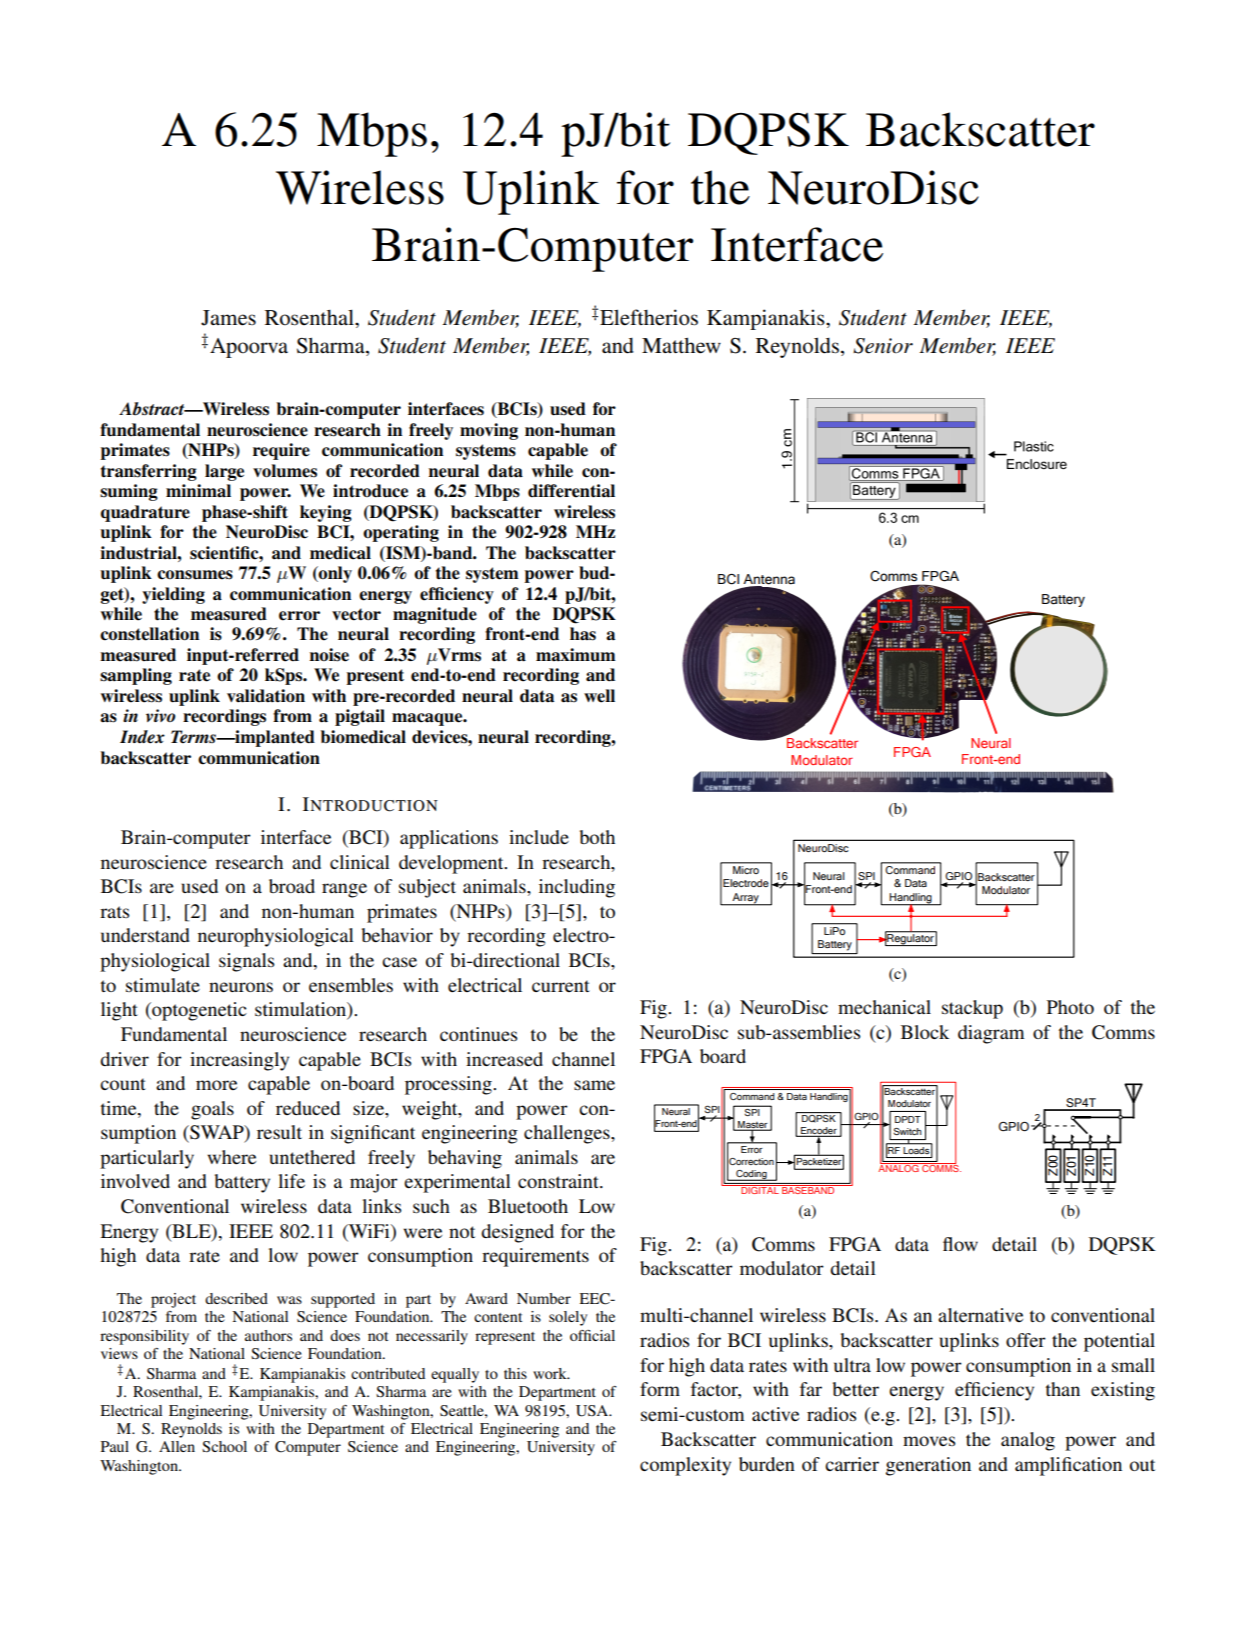 This image has width=1256, height=1626. I want to click on School, so click(224, 1447).
